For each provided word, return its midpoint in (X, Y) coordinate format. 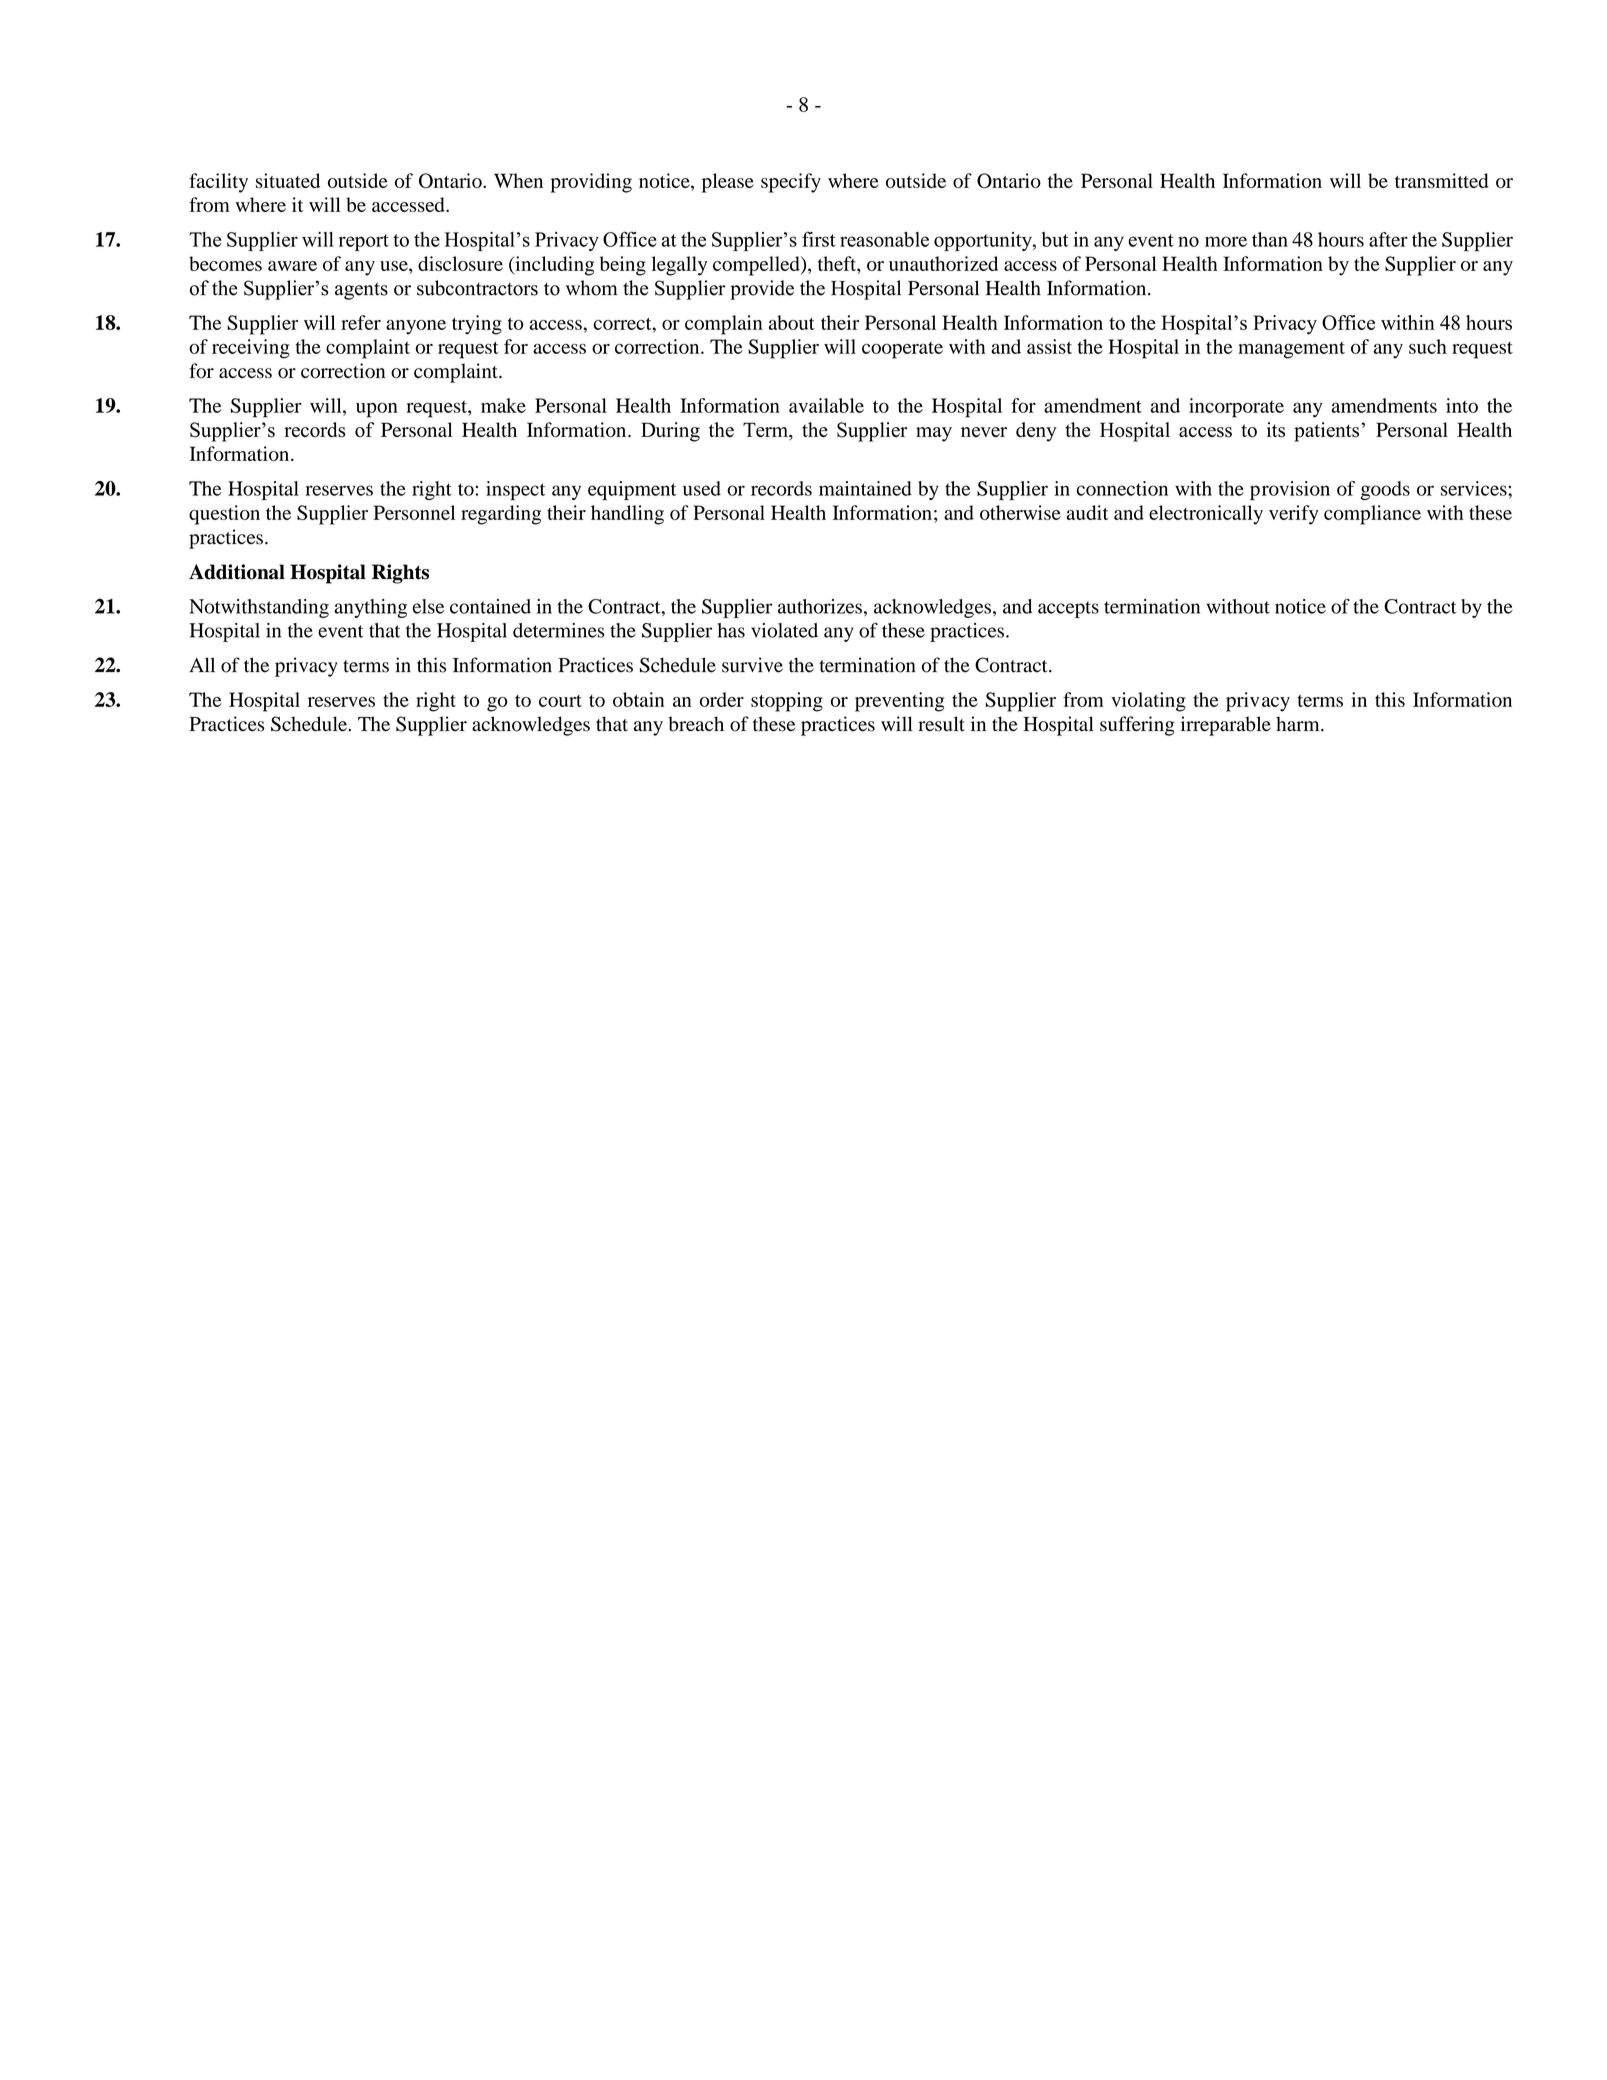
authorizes (820, 606)
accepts (1068, 609)
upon (377, 410)
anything (370, 608)
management (1291, 350)
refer (361, 322)
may (934, 434)
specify (791, 183)
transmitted (1442, 180)
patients (1328, 432)
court (560, 701)
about (792, 322)
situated (288, 180)
